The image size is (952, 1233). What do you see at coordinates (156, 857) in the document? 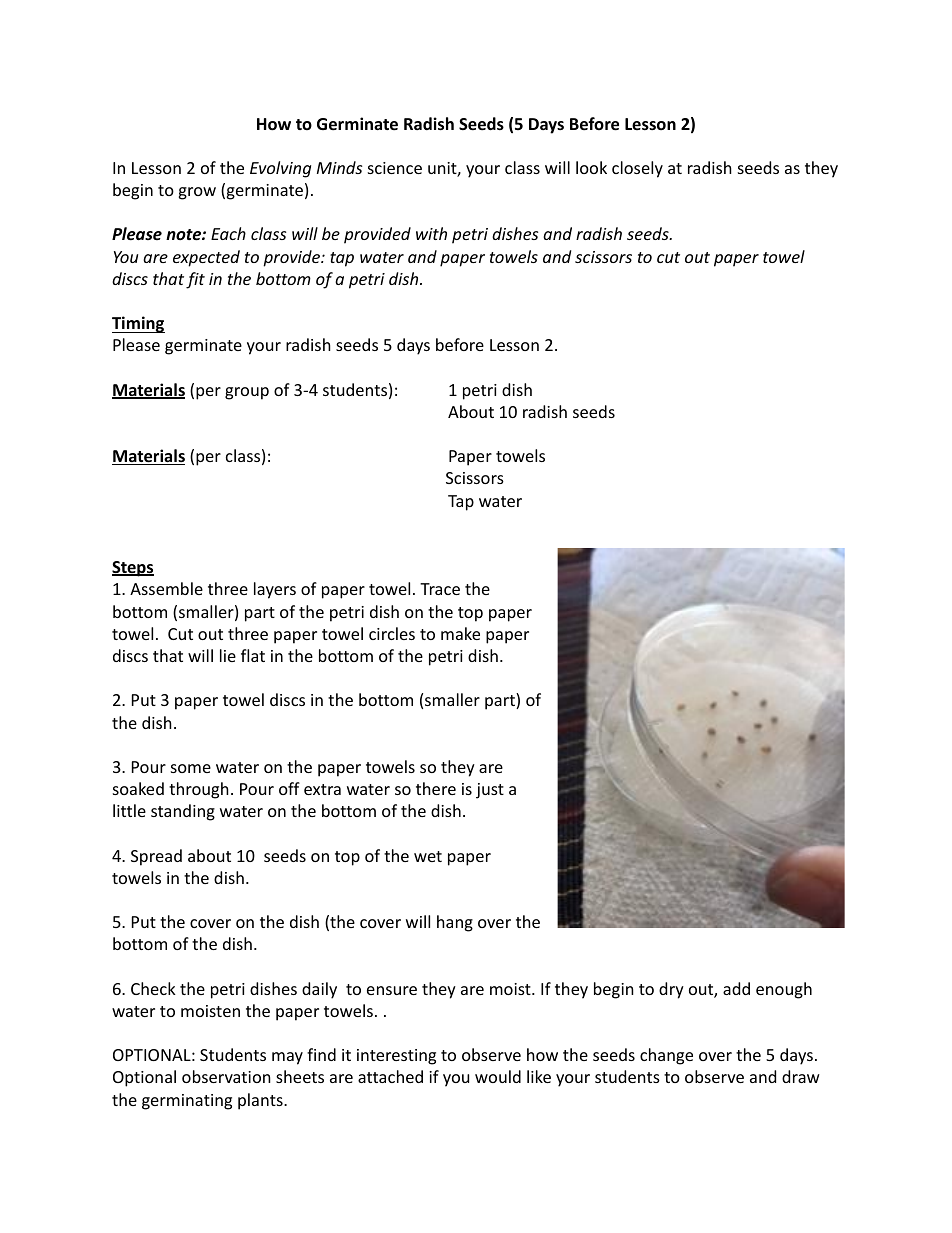
I see `Spread` at bounding box center [156, 857].
